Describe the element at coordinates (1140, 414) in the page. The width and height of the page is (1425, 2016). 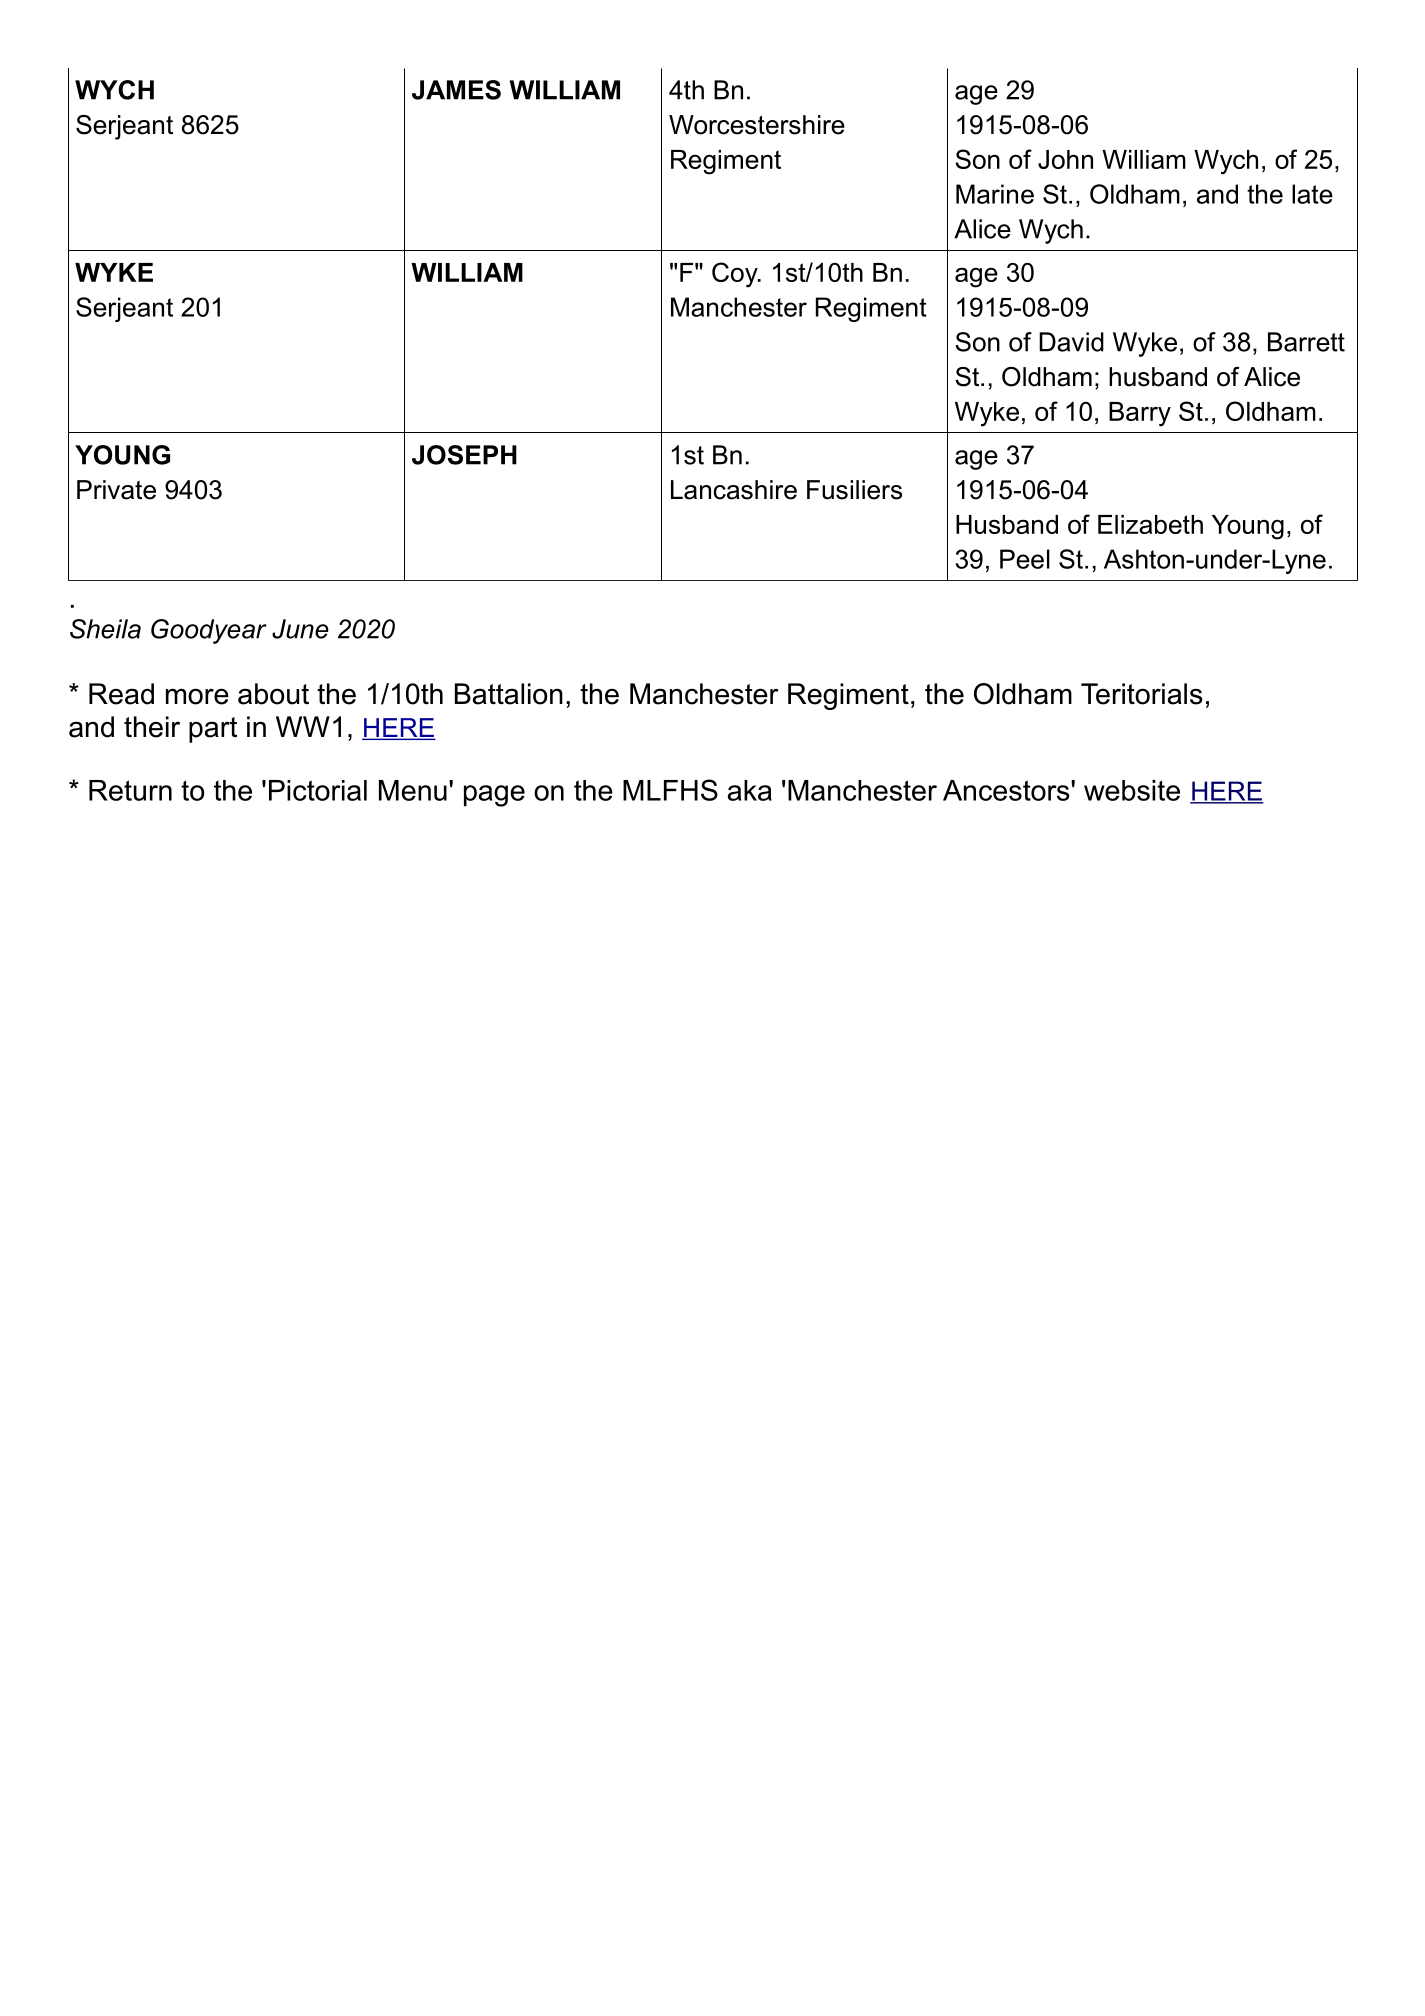
I see `Barry` at that location.
